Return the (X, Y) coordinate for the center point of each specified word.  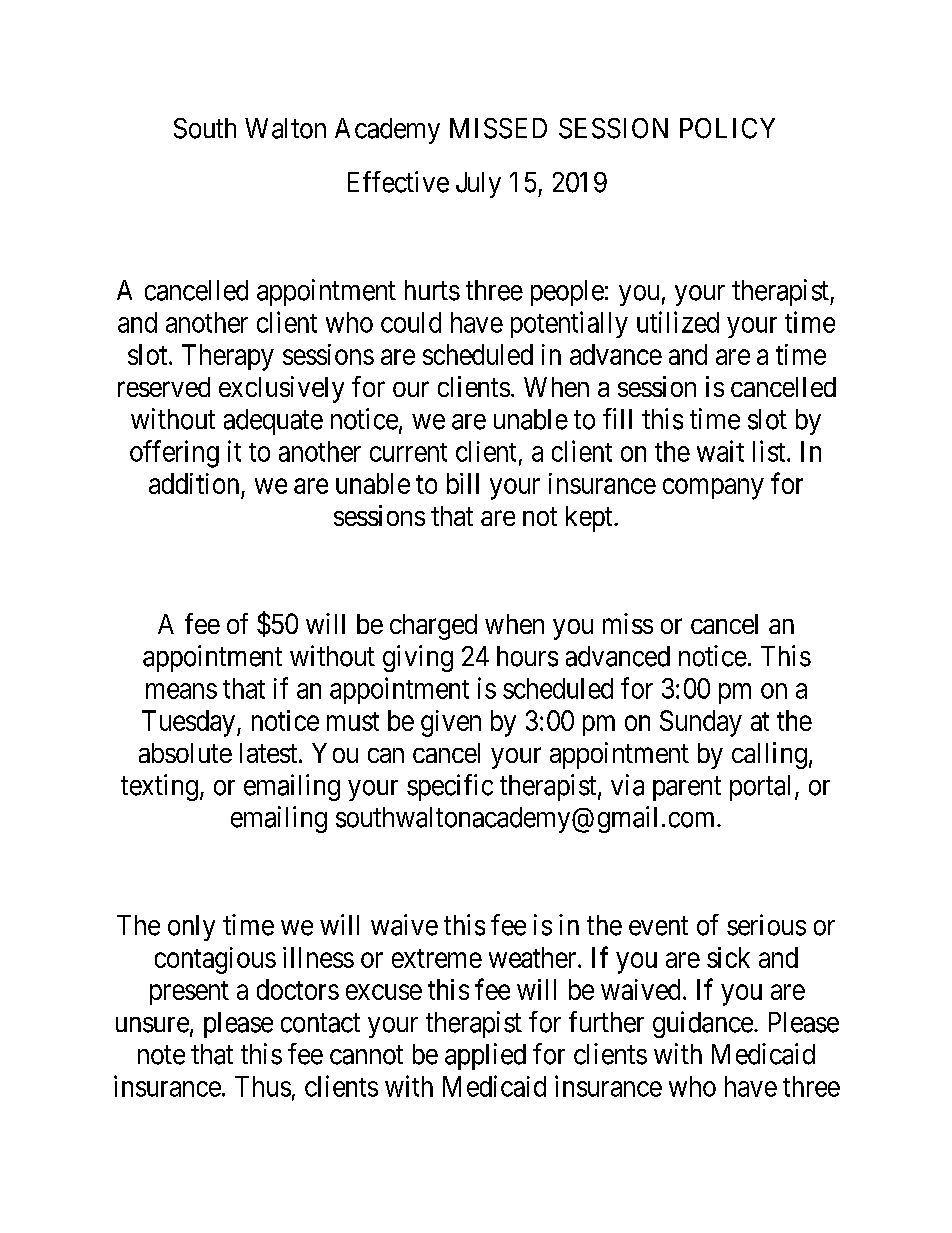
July (478, 185)
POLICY (727, 128)
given (451, 723)
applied (485, 1056)
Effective (398, 182)
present (189, 993)
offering (174, 454)
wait (720, 451)
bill (463, 483)
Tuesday (190, 723)
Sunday (701, 723)
